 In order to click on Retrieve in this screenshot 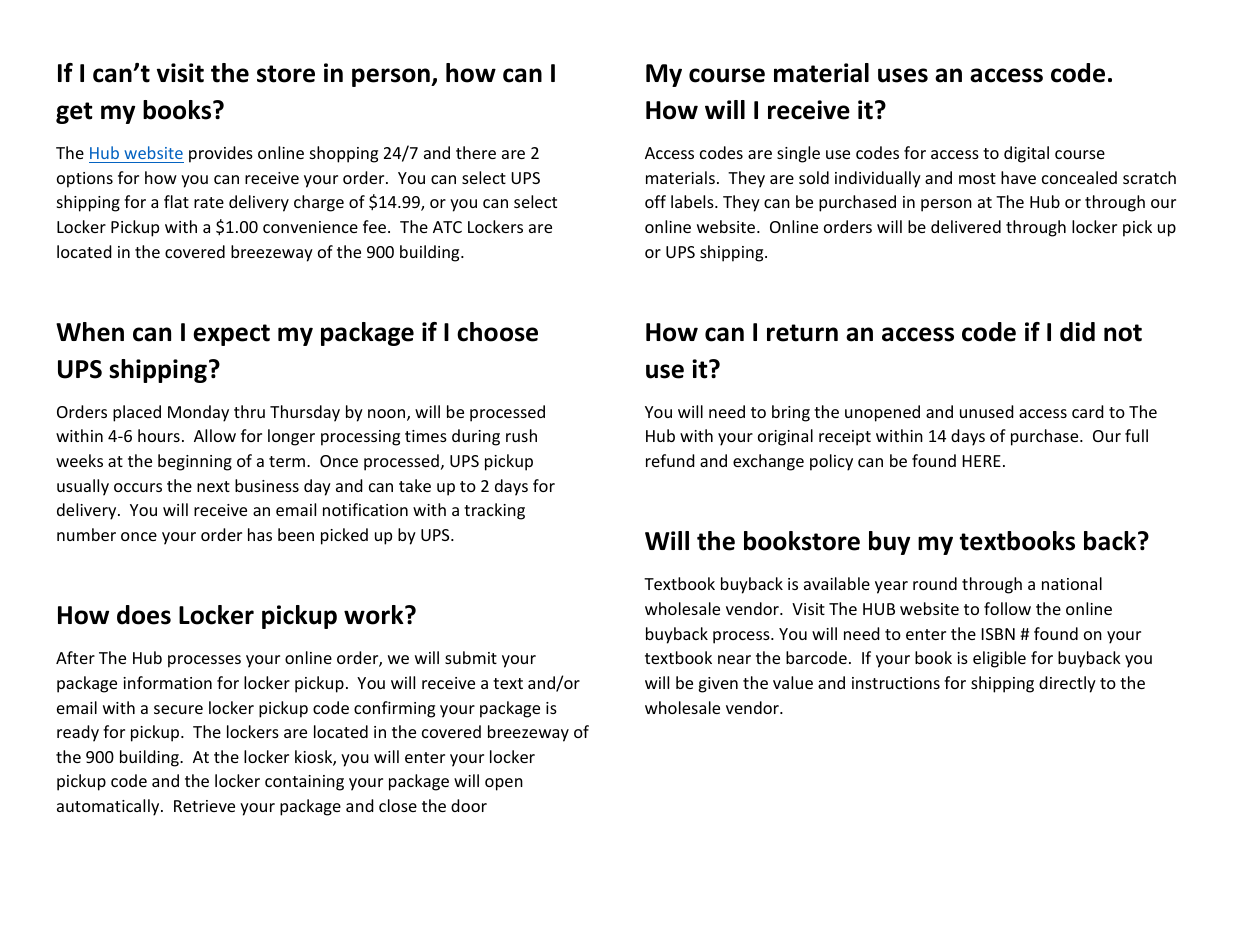, I will do `click(204, 806)`.
